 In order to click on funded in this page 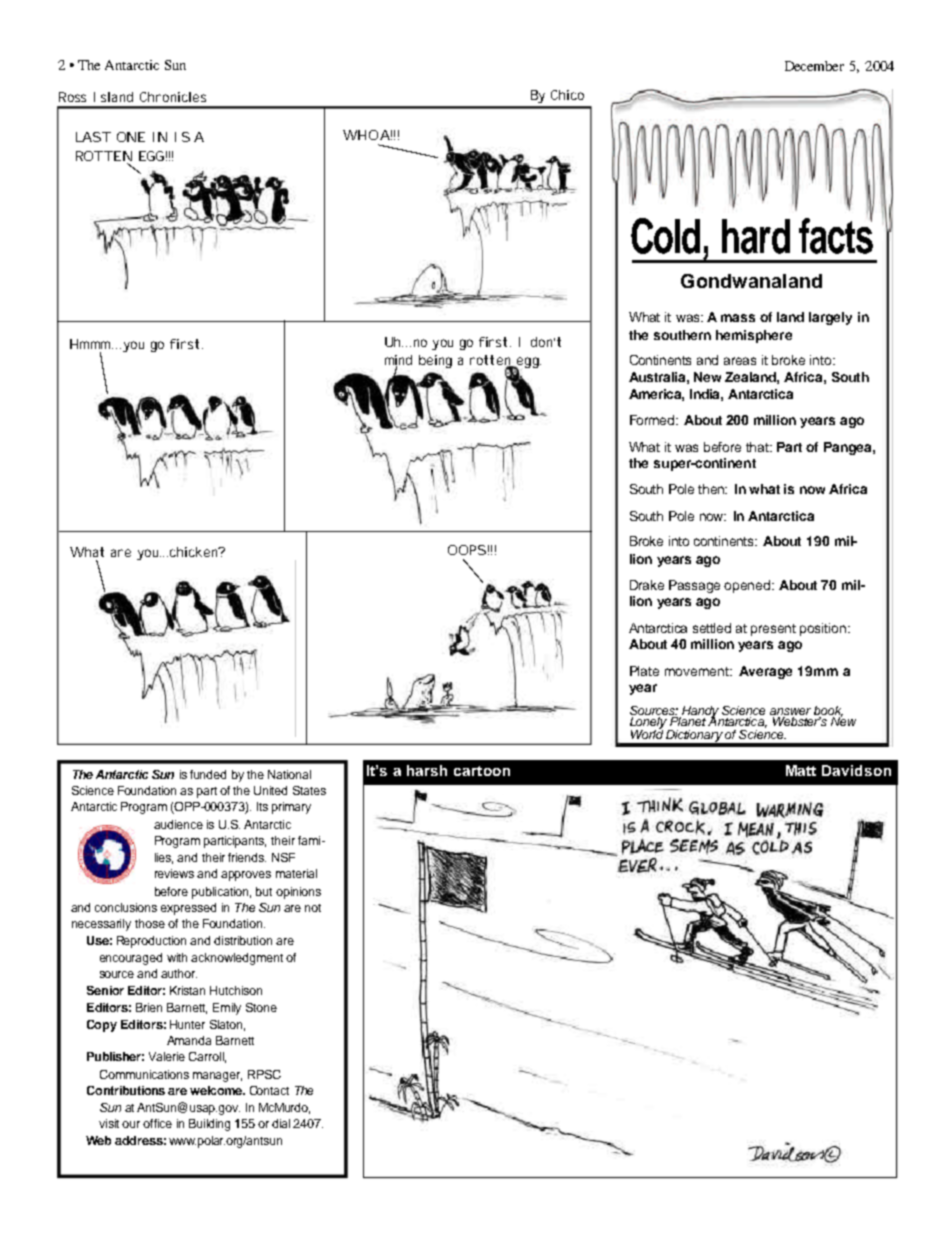, I will do `click(208, 774)`.
